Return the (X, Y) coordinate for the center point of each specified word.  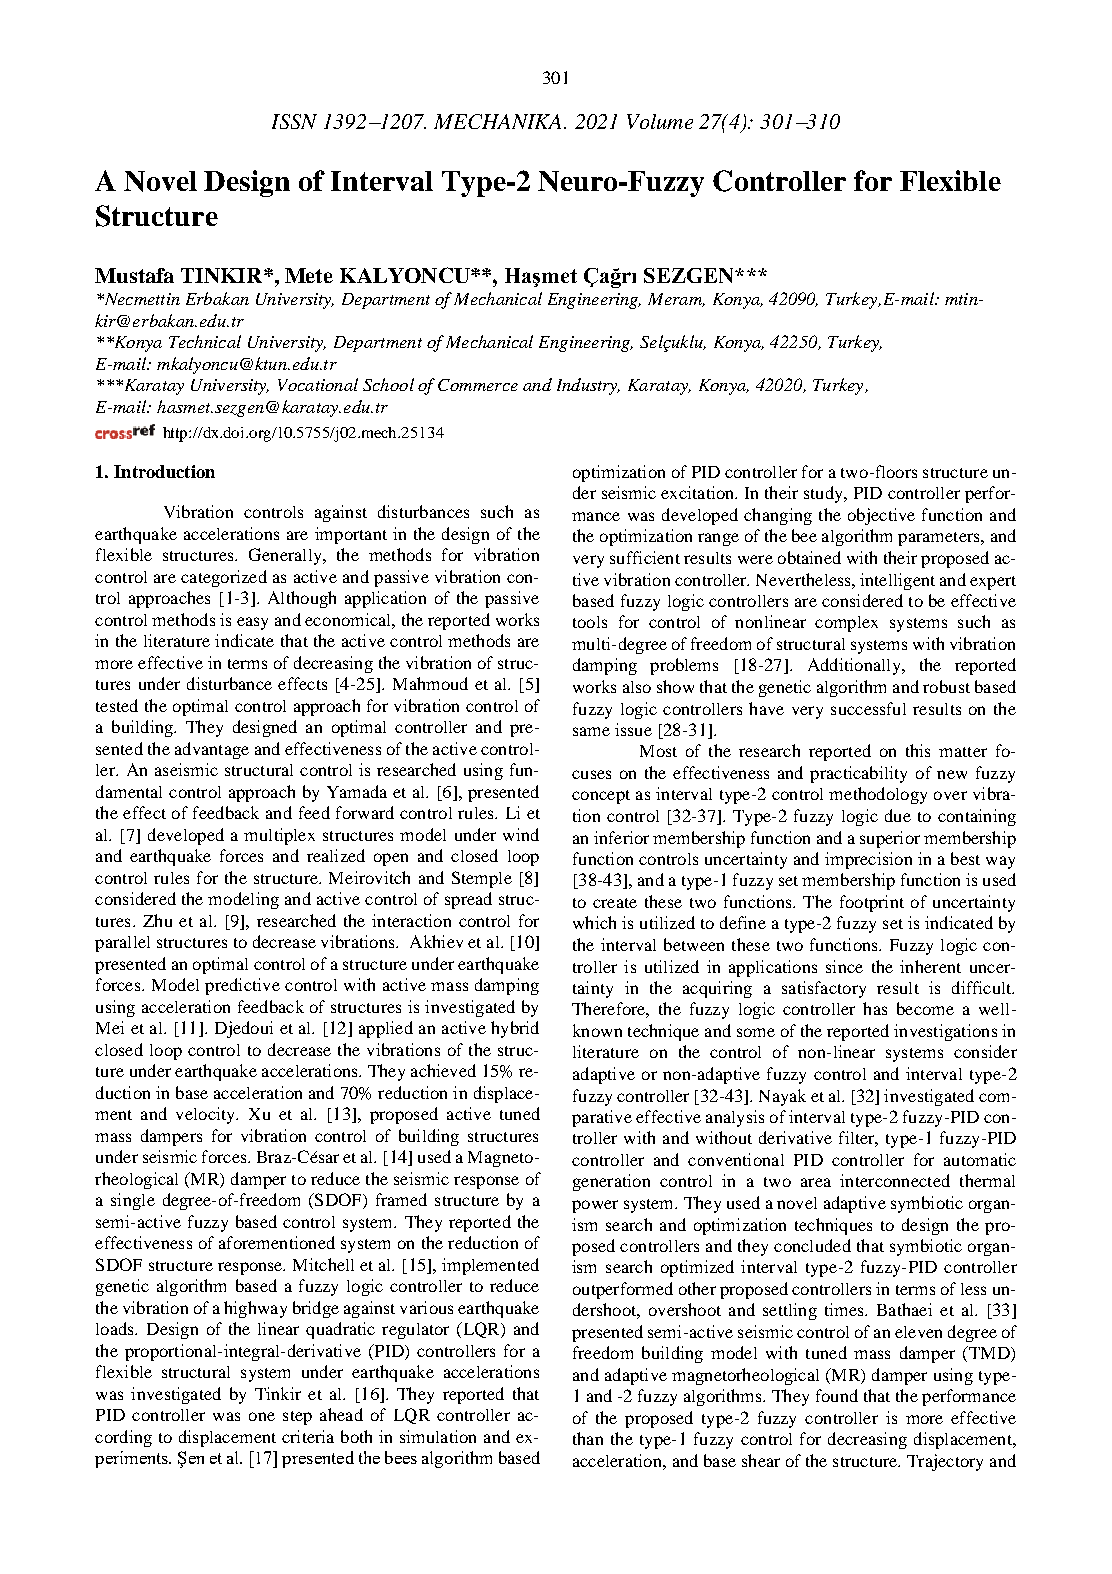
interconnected (895, 1180)
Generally (286, 556)
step (297, 1418)
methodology (878, 795)
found (837, 1395)
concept (601, 797)
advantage (212, 750)
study (824, 494)
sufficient (645, 557)
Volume (660, 121)
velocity (207, 1115)
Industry (588, 386)
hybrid (515, 1029)
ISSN (294, 121)
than (588, 1438)
